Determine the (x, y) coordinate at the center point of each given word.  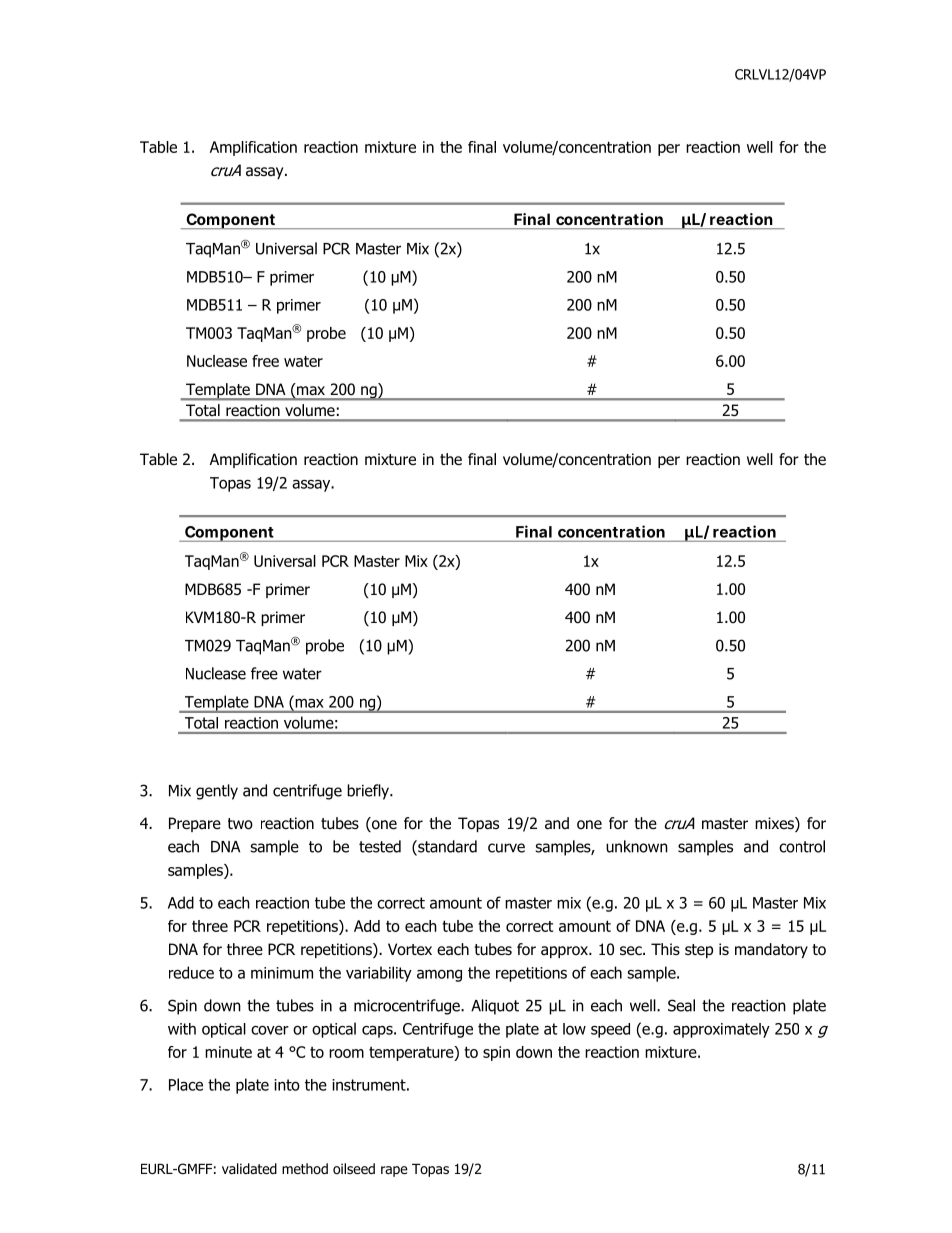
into (287, 1085)
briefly (369, 792)
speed (610, 1030)
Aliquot (495, 1007)
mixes (775, 824)
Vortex (410, 949)
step (699, 951)
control (802, 846)
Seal (681, 1005)
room (346, 1053)
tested (380, 846)
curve (506, 848)
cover (270, 1030)
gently (217, 792)
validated (249, 1168)
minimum (282, 973)
